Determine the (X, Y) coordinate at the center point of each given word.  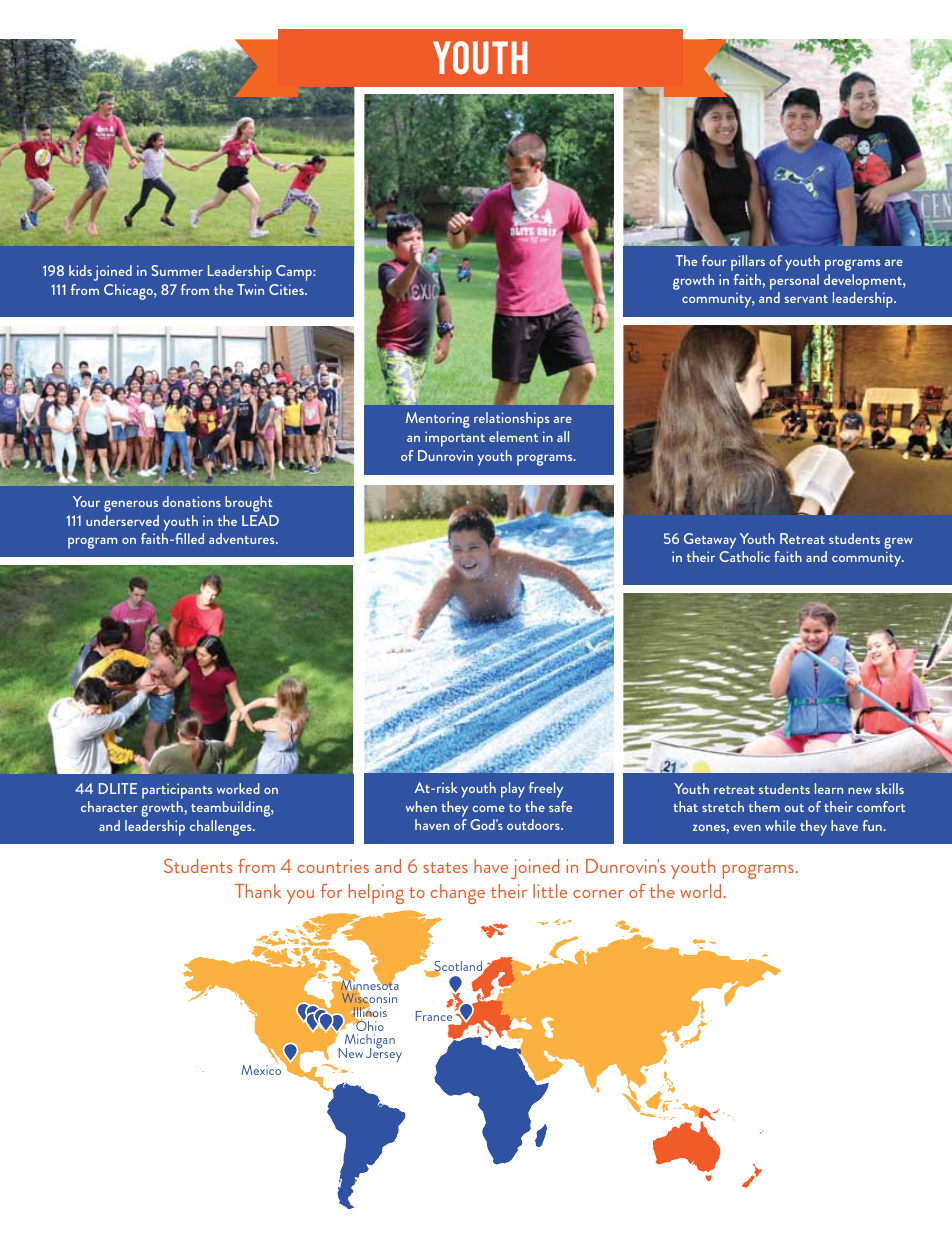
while (780, 825)
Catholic (744, 556)
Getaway (710, 541)
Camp (295, 273)
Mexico (261, 1069)
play (513, 790)
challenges (222, 828)
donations (191, 501)
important (455, 439)
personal (794, 282)
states (445, 867)
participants (177, 791)
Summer (177, 270)
